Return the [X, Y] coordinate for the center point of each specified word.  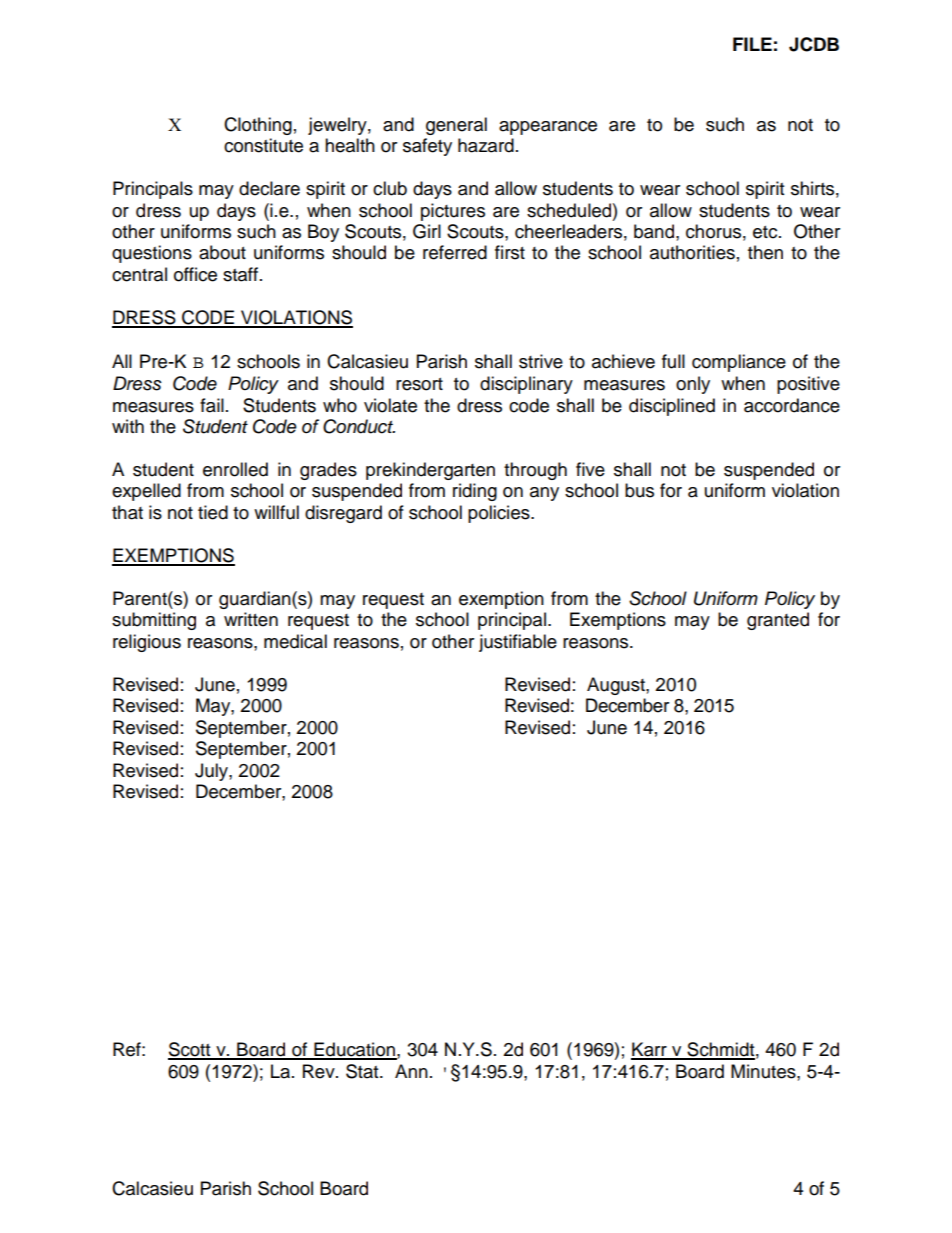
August [617, 686]
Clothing [258, 126]
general [456, 126]
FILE [752, 44]
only [693, 385]
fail [212, 405]
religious [147, 643]
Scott [190, 1050]
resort [419, 384]
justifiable [518, 643]
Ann [411, 1071]
